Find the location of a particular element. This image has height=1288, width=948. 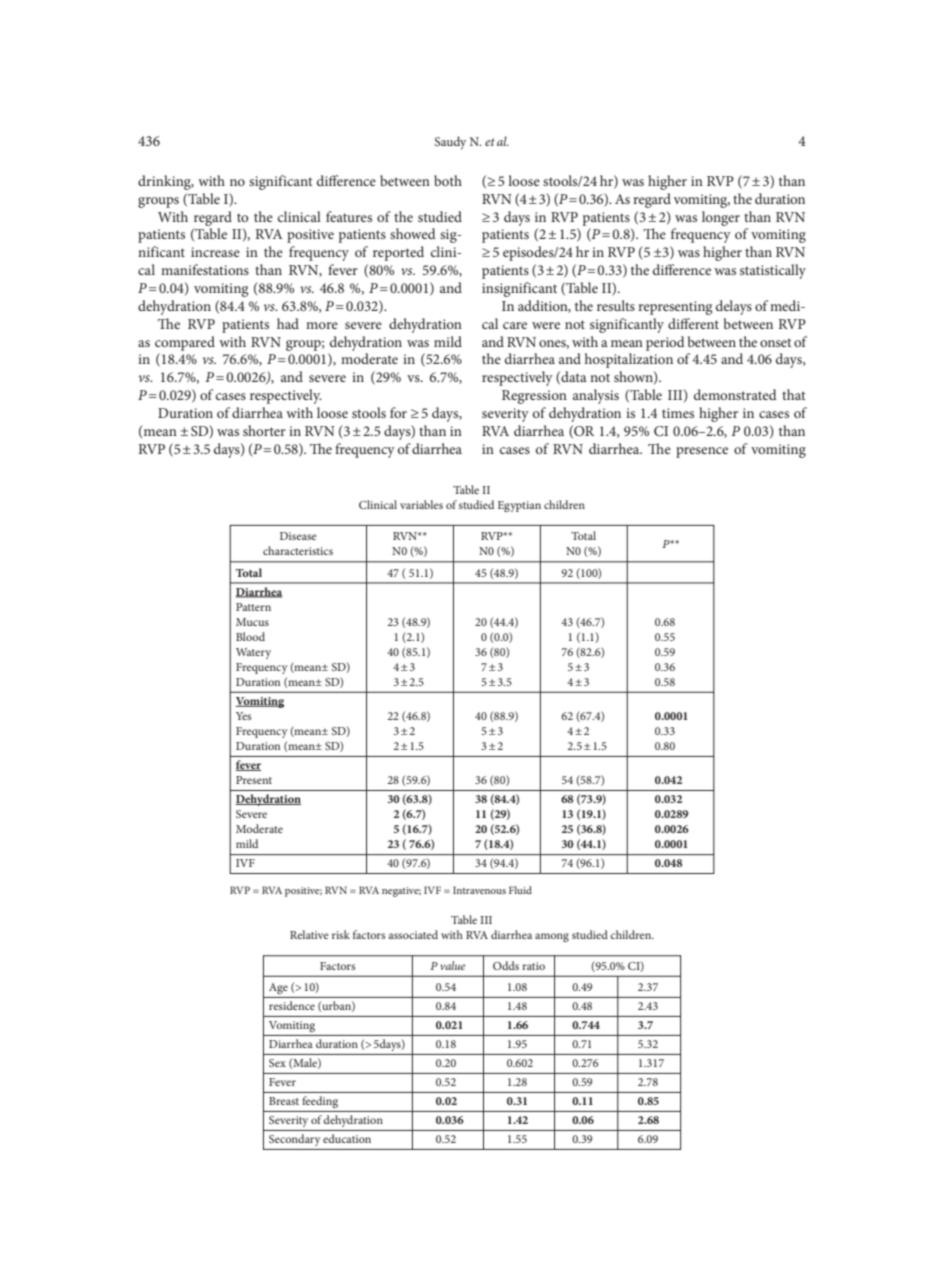

longer is located at coordinates (721, 218).
